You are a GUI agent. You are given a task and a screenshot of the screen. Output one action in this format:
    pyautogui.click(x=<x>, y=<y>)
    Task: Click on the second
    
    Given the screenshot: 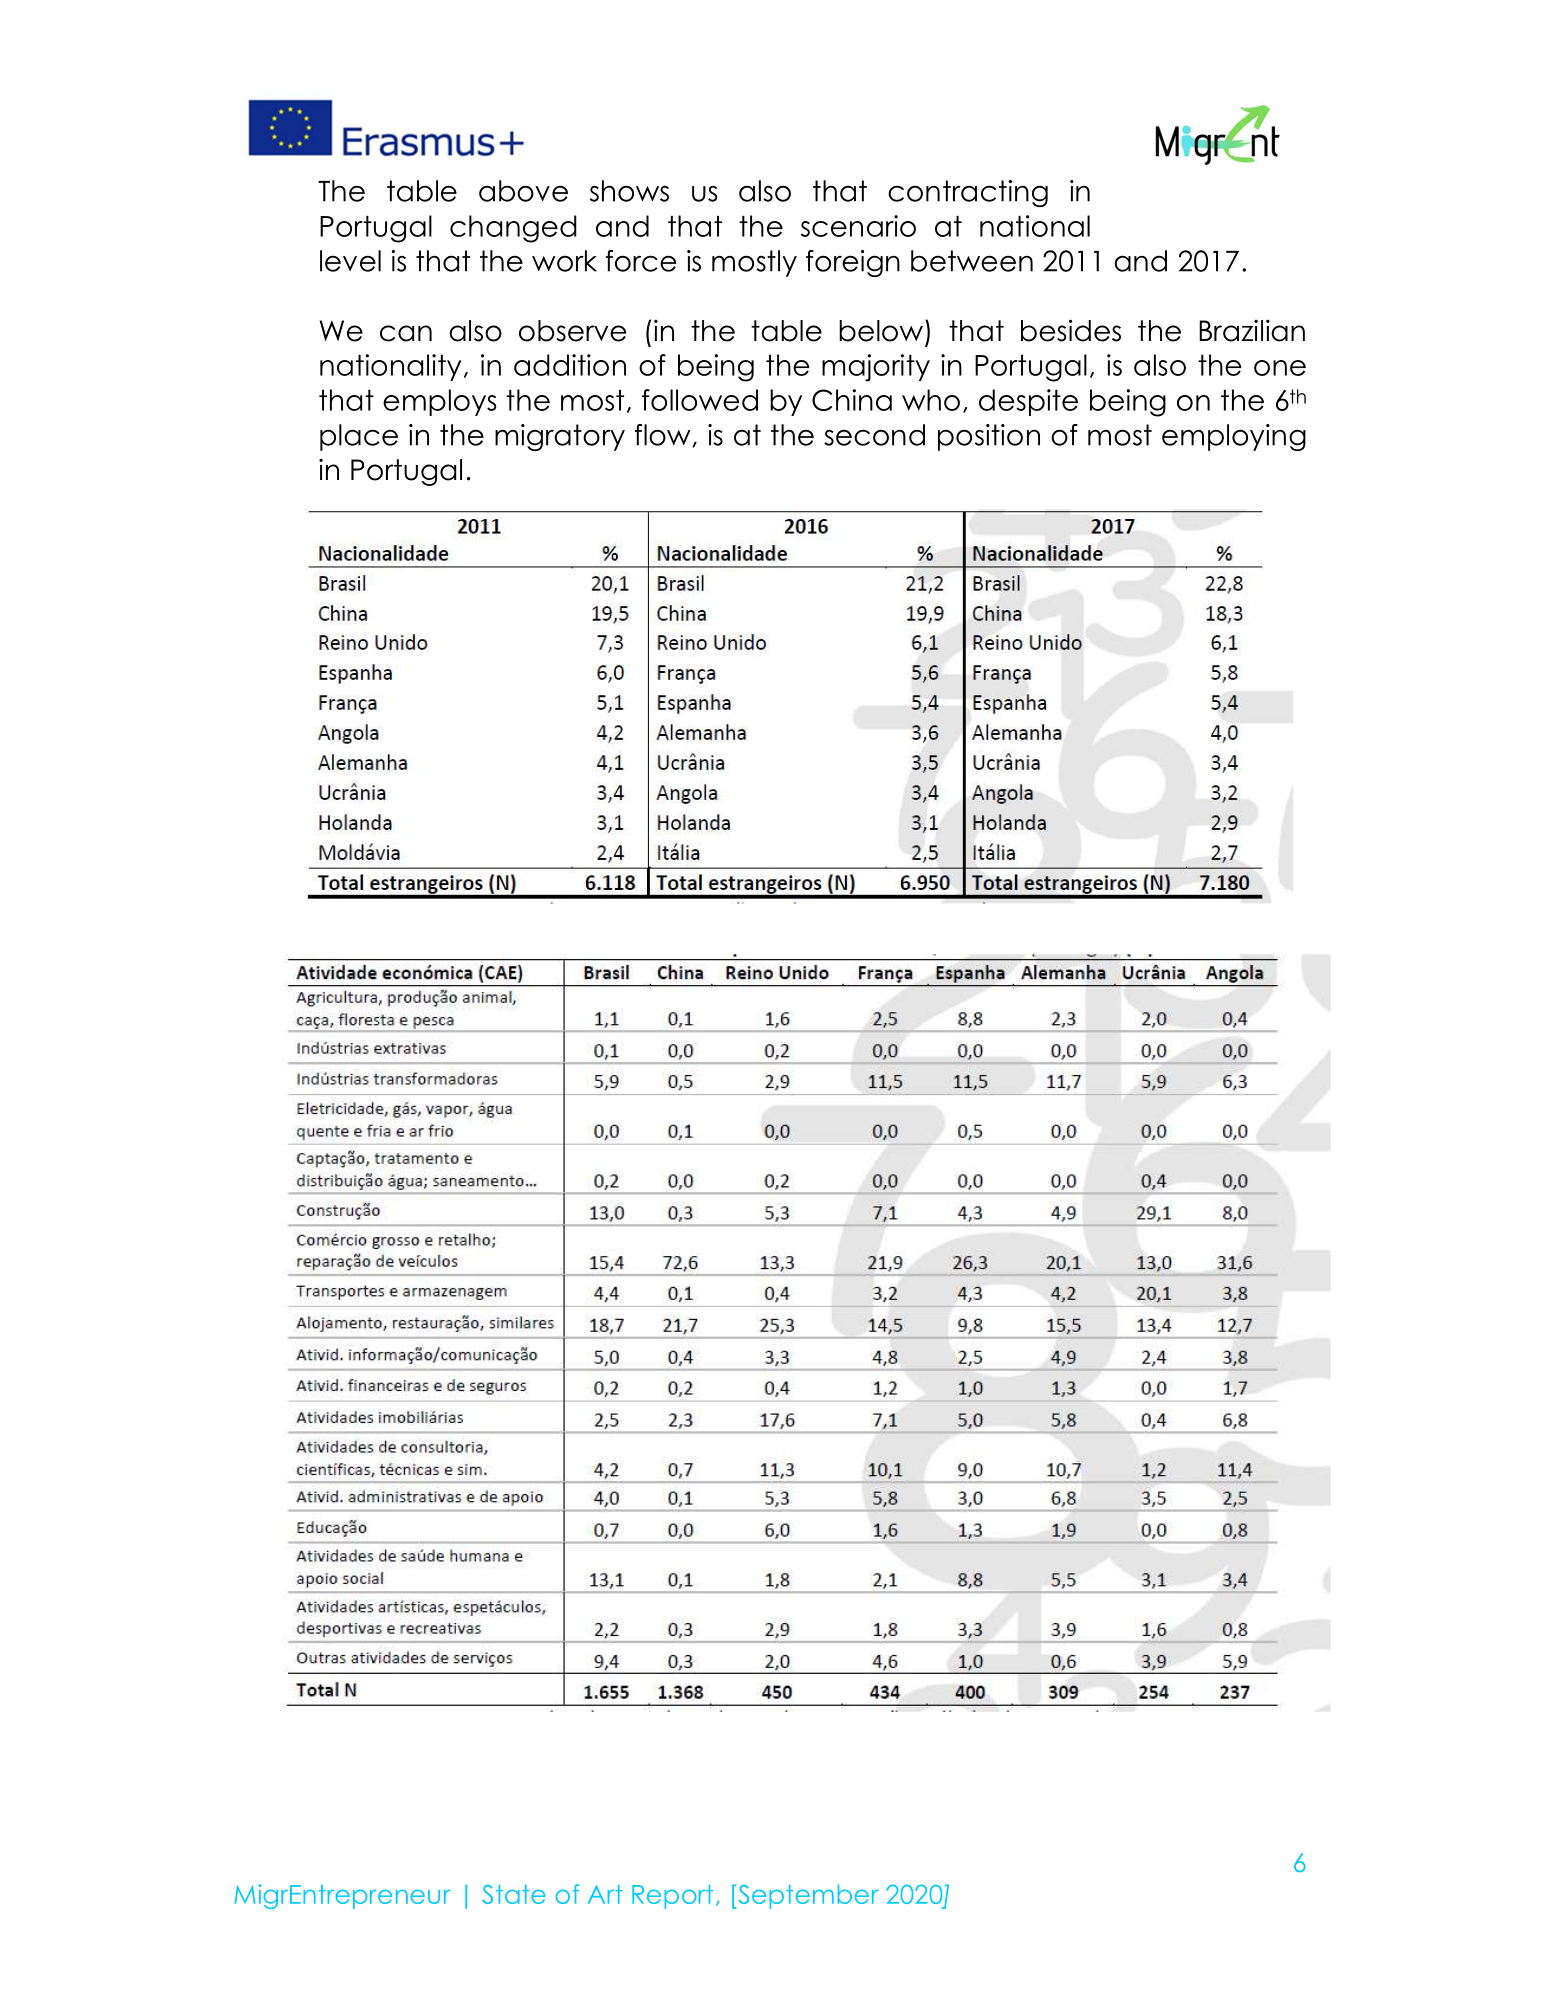 What is the action you would take?
    pyautogui.click(x=874, y=435)
